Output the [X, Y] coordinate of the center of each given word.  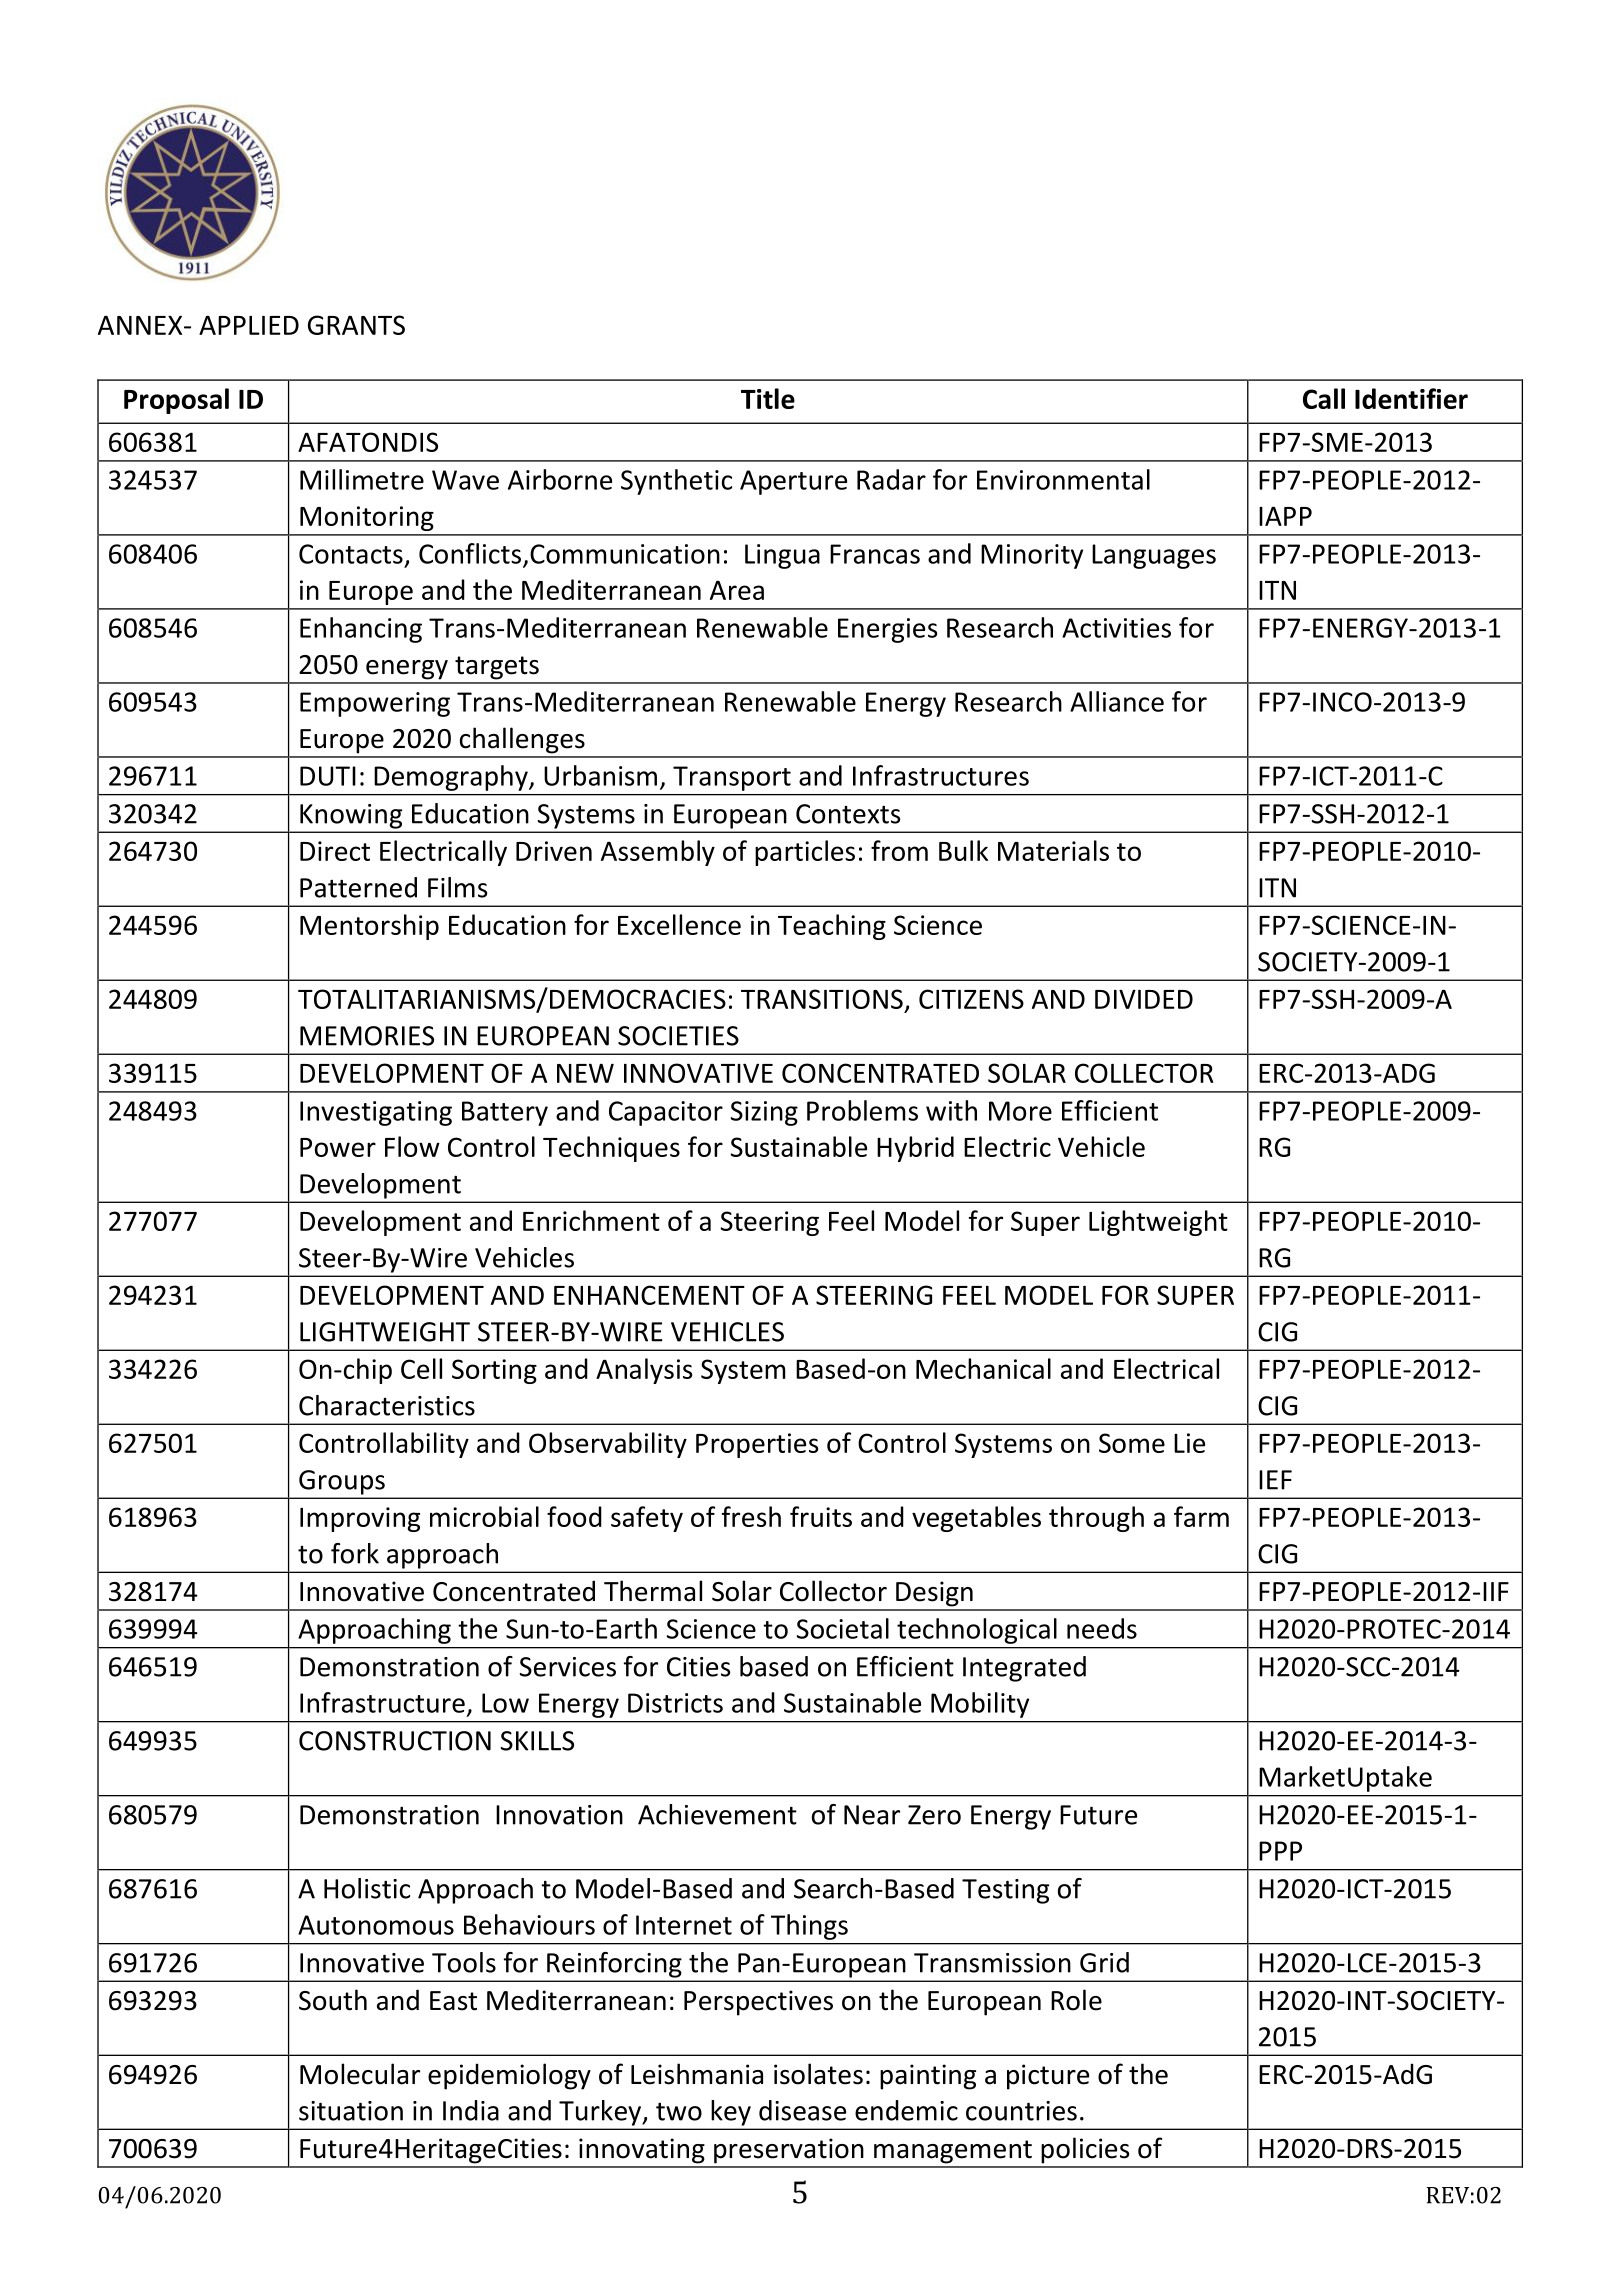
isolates [818, 2074]
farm [1201, 1516]
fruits [821, 1516]
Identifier [1411, 398]
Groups [342, 1482]
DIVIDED [1144, 999]
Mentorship [369, 927]
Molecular [360, 2074]
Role [1076, 2000]
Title [768, 398]
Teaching [832, 927]
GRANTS [356, 325]
